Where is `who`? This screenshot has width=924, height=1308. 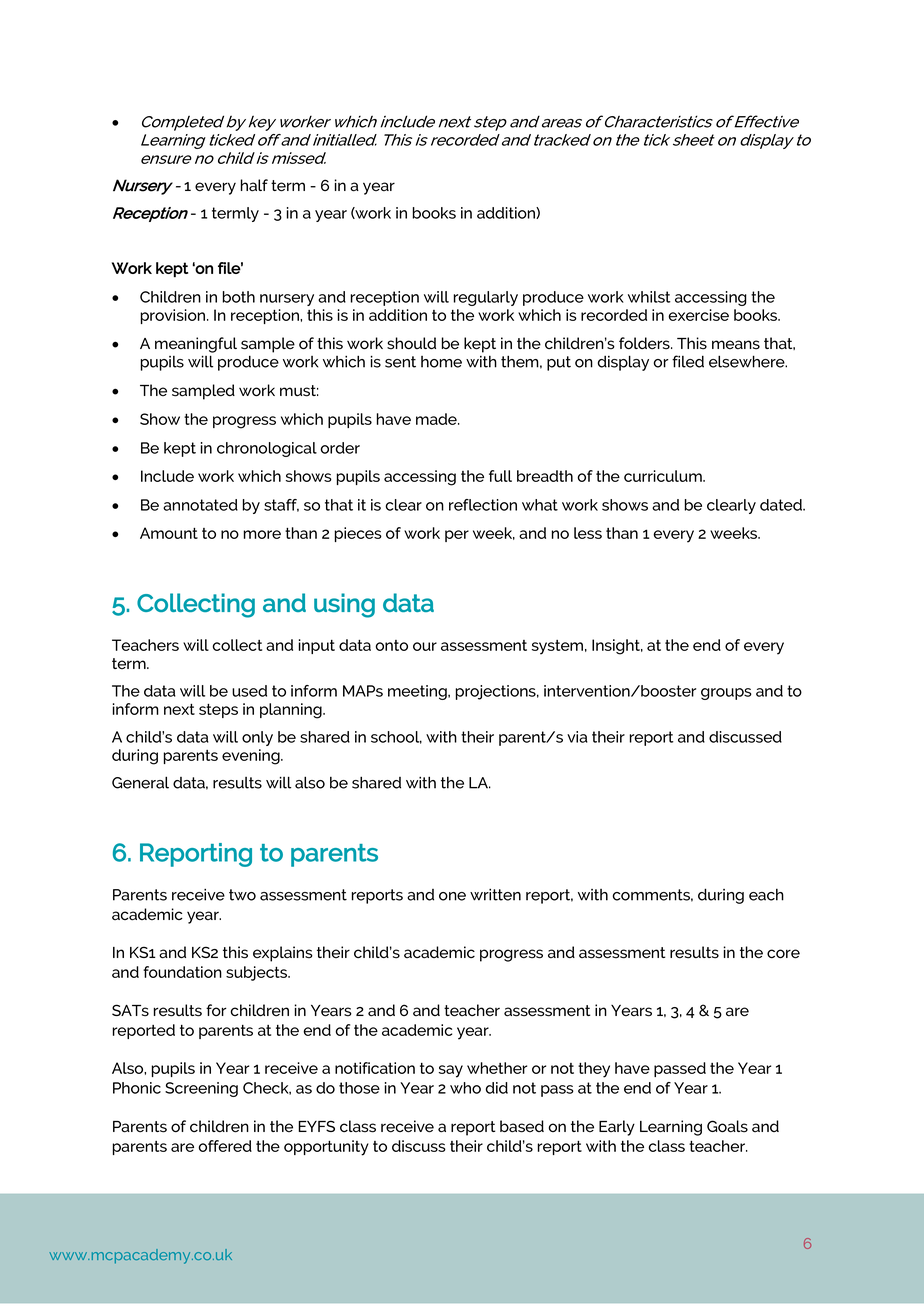 who is located at coordinates (465, 1088).
